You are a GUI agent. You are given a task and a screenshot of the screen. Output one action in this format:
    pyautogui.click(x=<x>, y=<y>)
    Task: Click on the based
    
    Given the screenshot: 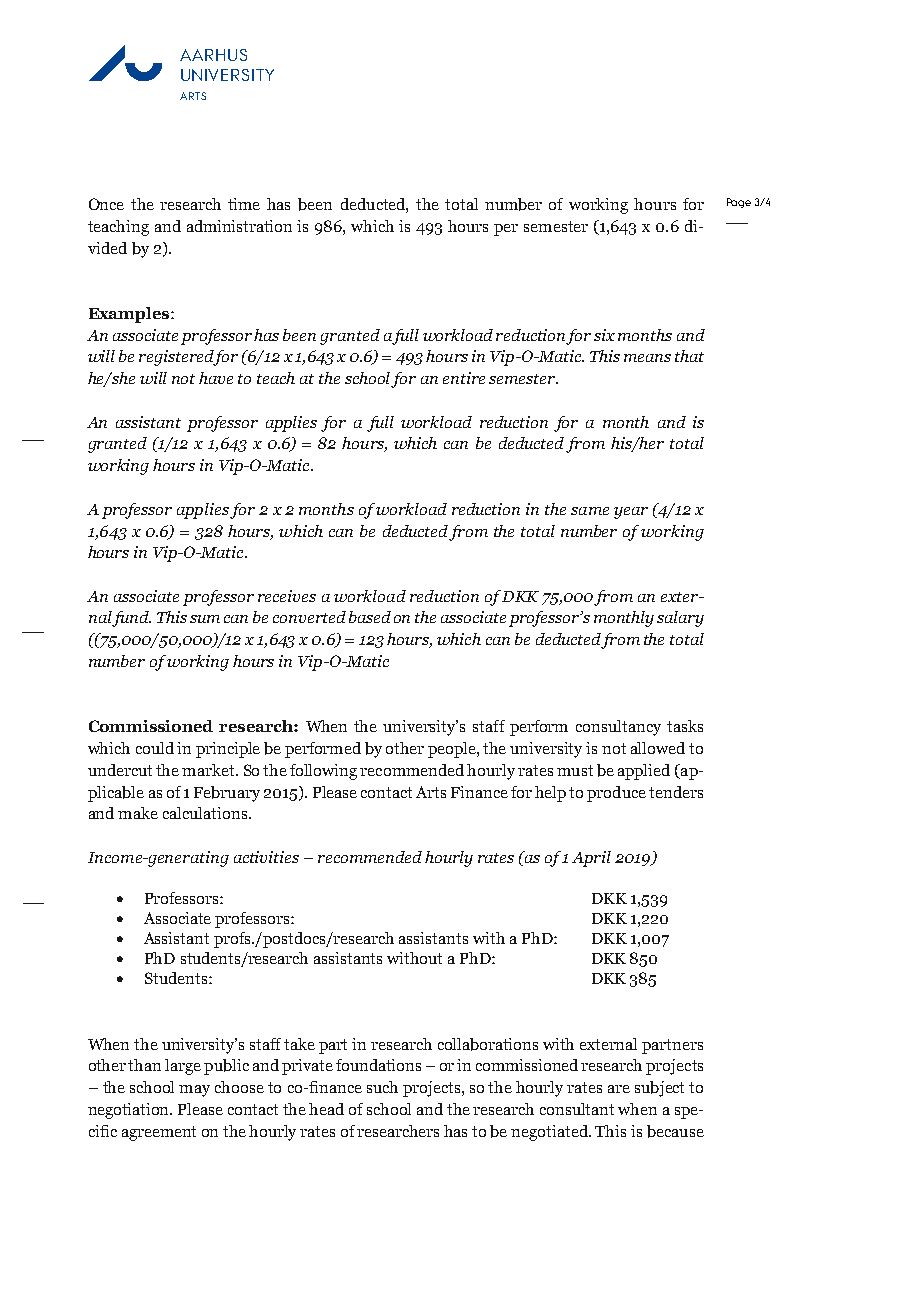 What is the action you would take?
    pyautogui.click(x=370, y=617)
